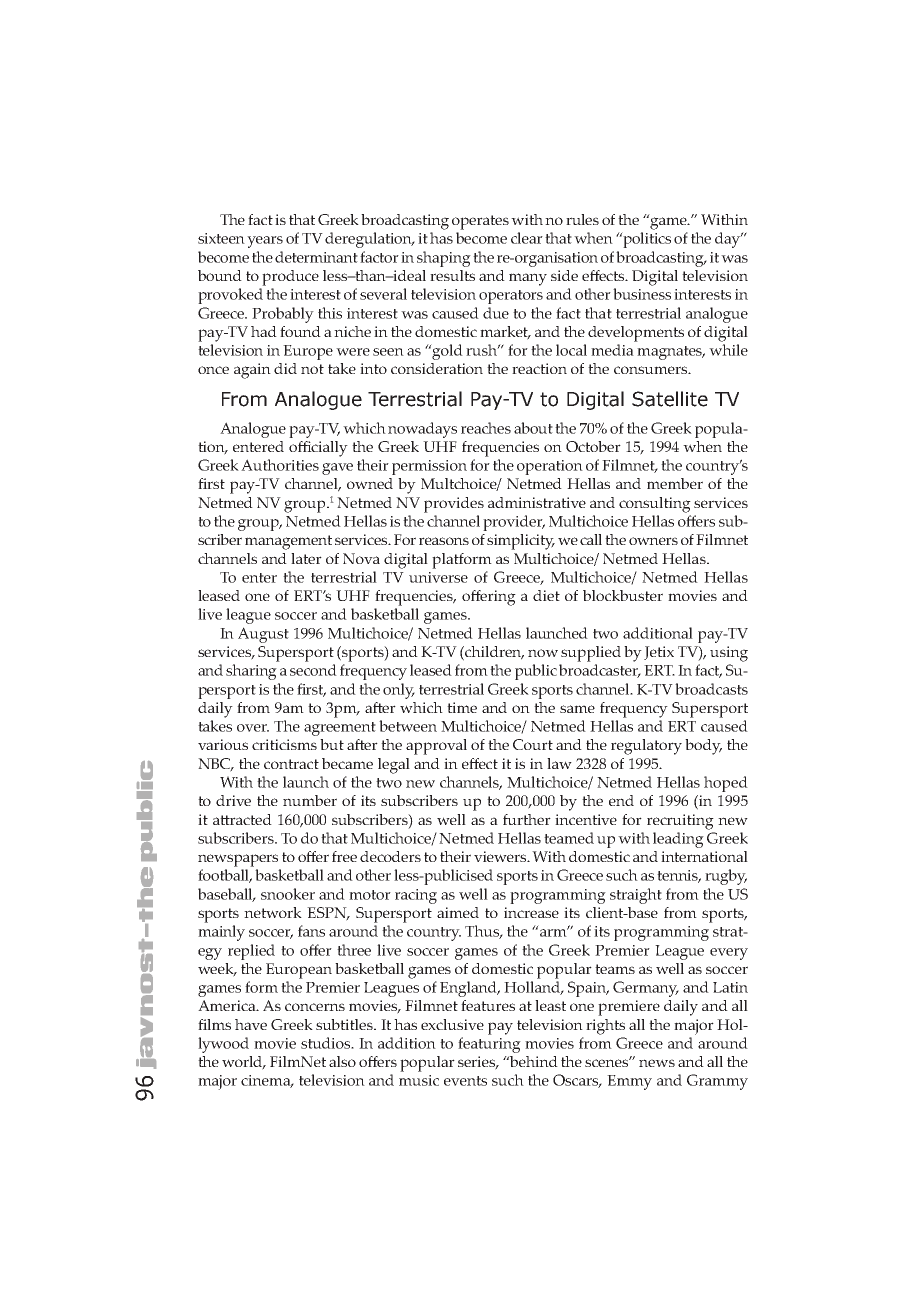 This screenshot has width=924, height=1308. I want to click on viewers, so click(501, 856).
